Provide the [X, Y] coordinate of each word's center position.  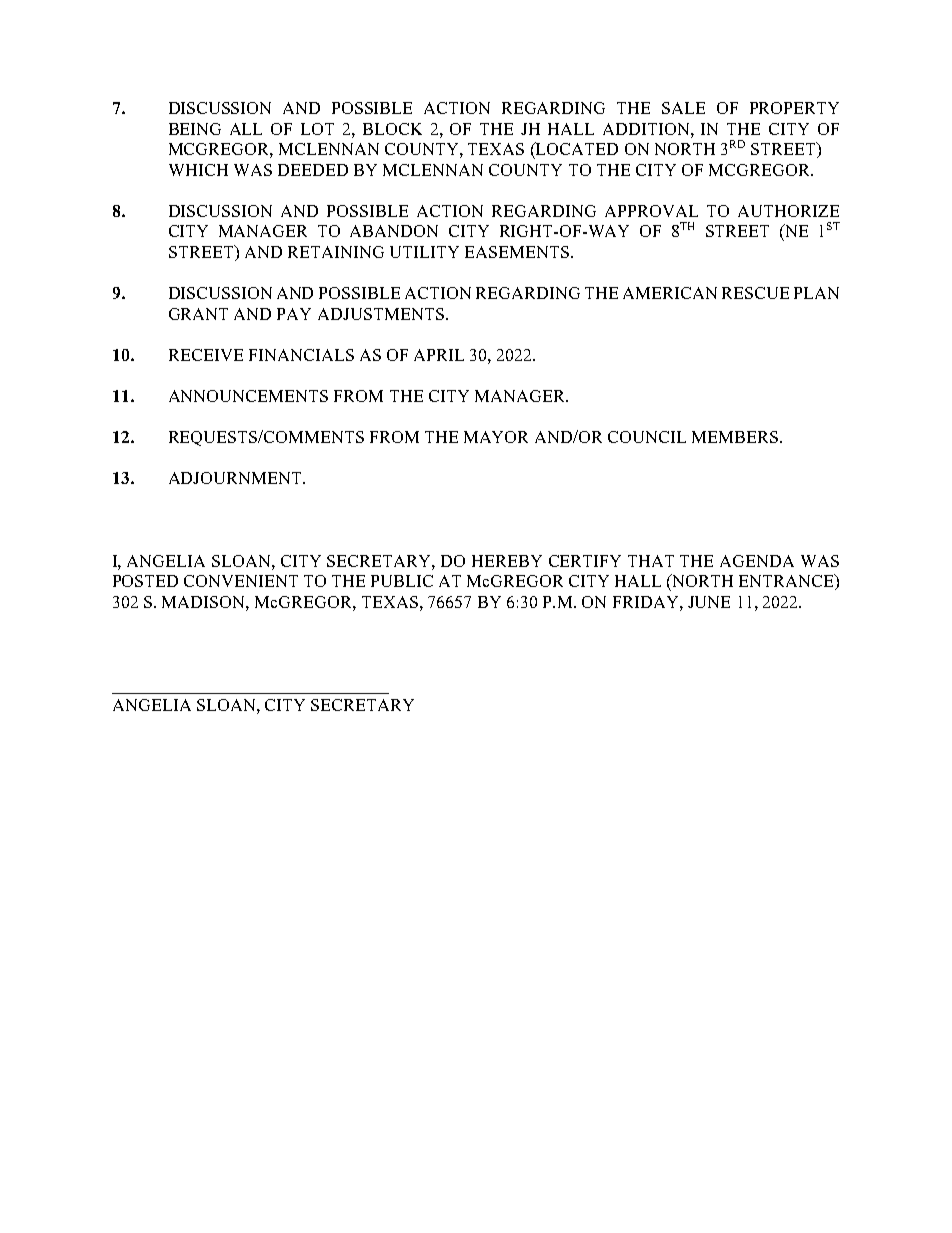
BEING [195, 129]
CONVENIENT [241, 581]
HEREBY [507, 561]
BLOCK [392, 129]
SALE [683, 108]
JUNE [709, 602]
